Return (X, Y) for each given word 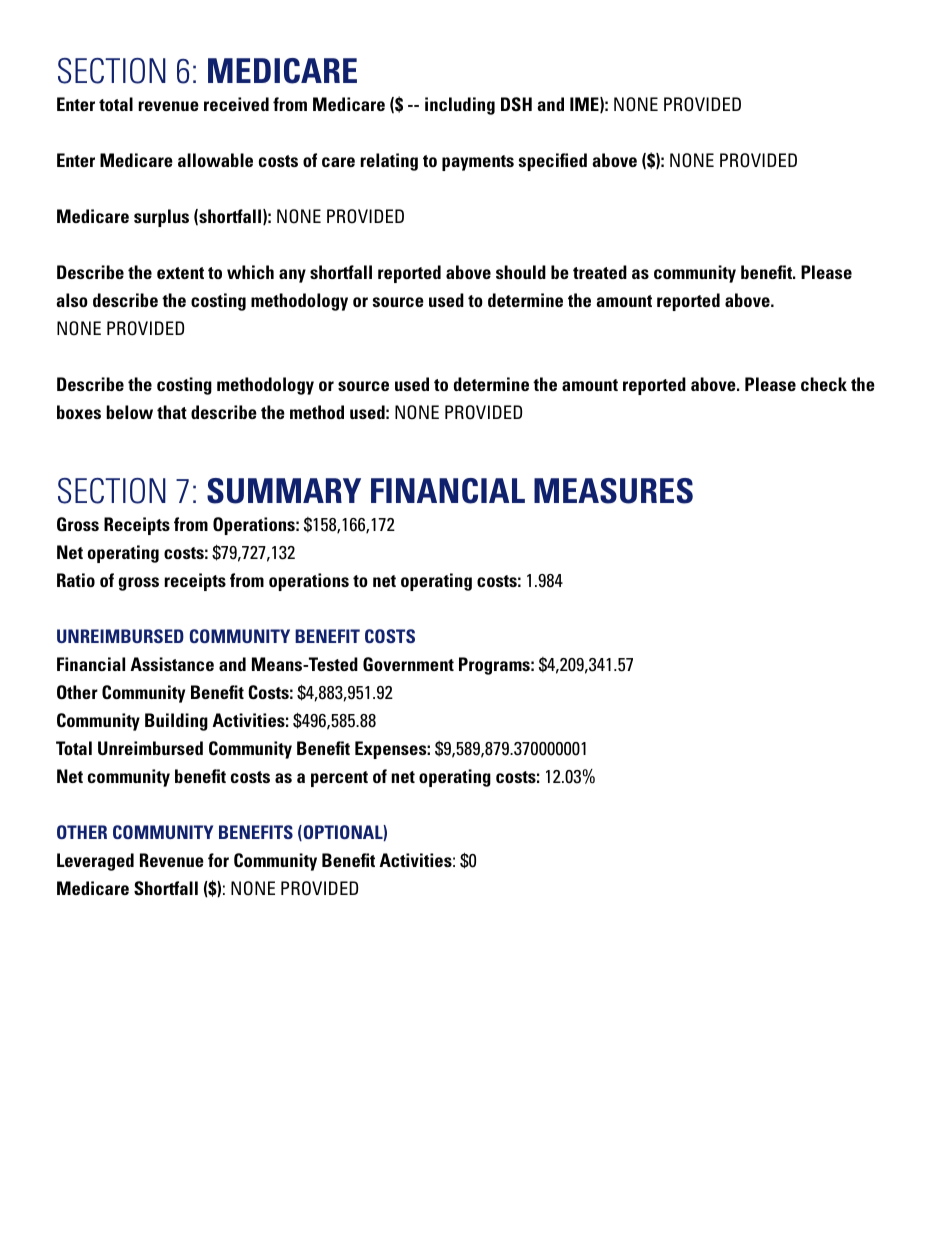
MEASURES (613, 491)
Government (408, 664)
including (460, 106)
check (824, 384)
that (172, 412)
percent (339, 779)
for (218, 860)
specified (553, 162)
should (521, 272)
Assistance (172, 664)
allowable (215, 160)
